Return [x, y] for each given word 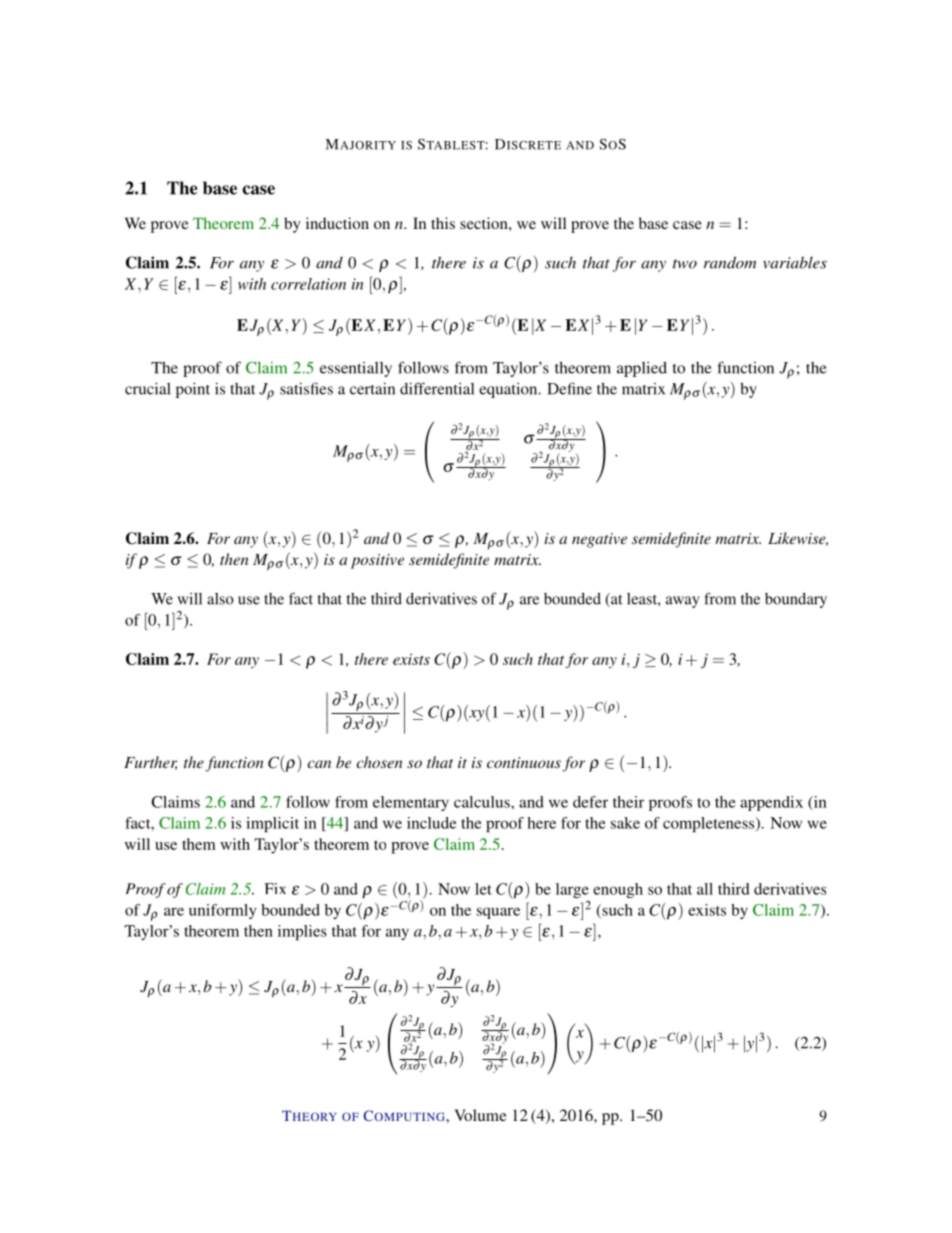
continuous [524, 762]
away [683, 602]
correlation [308, 284]
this [443, 223]
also [220, 599]
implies [302, 932]
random [730, 262]
